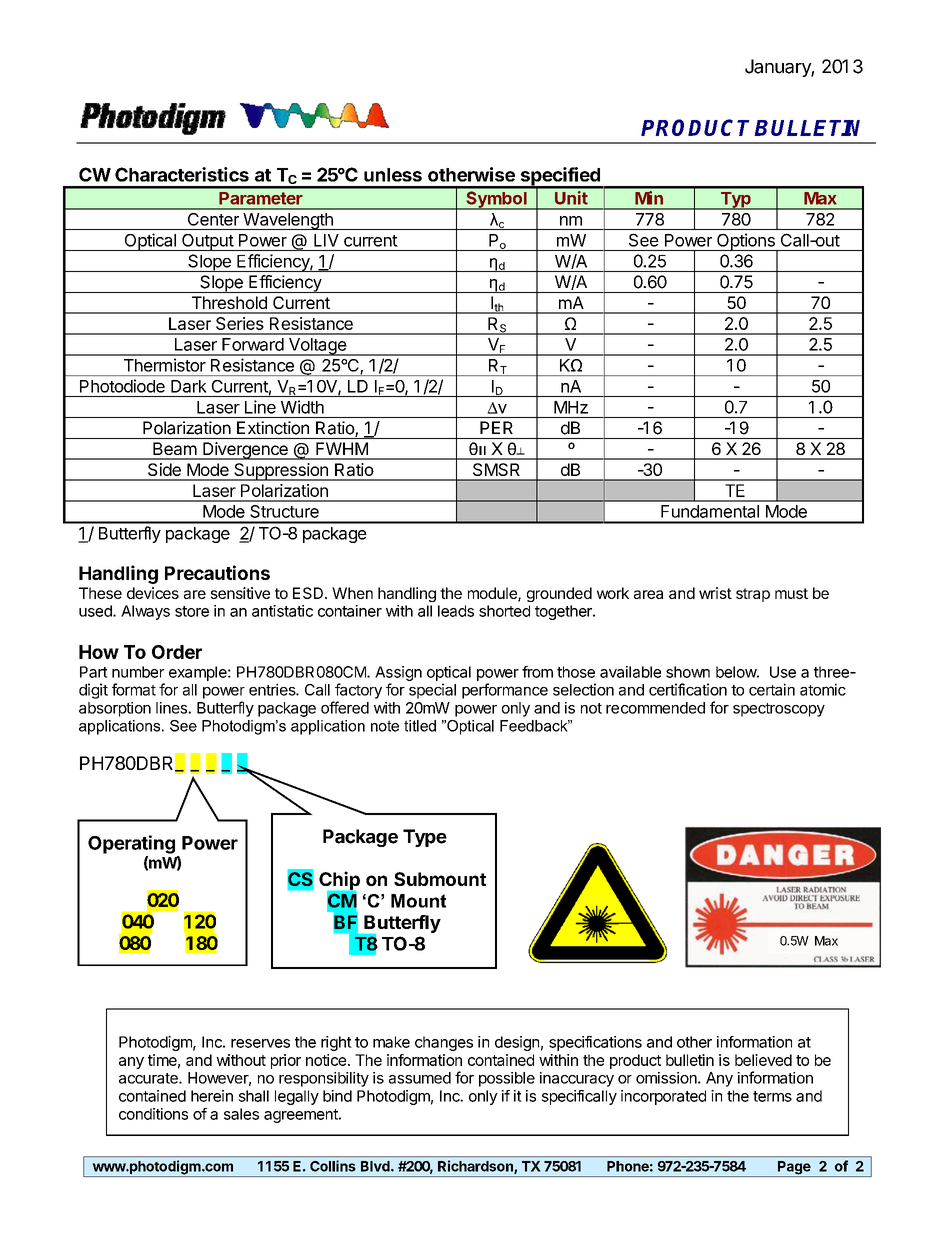 Image resolution: width=952 pixels, height=1233 pixels. What do you see at coordinates (245, 451) in the screenshot?
I see `Divergence` at bounding box center [245, 451].
